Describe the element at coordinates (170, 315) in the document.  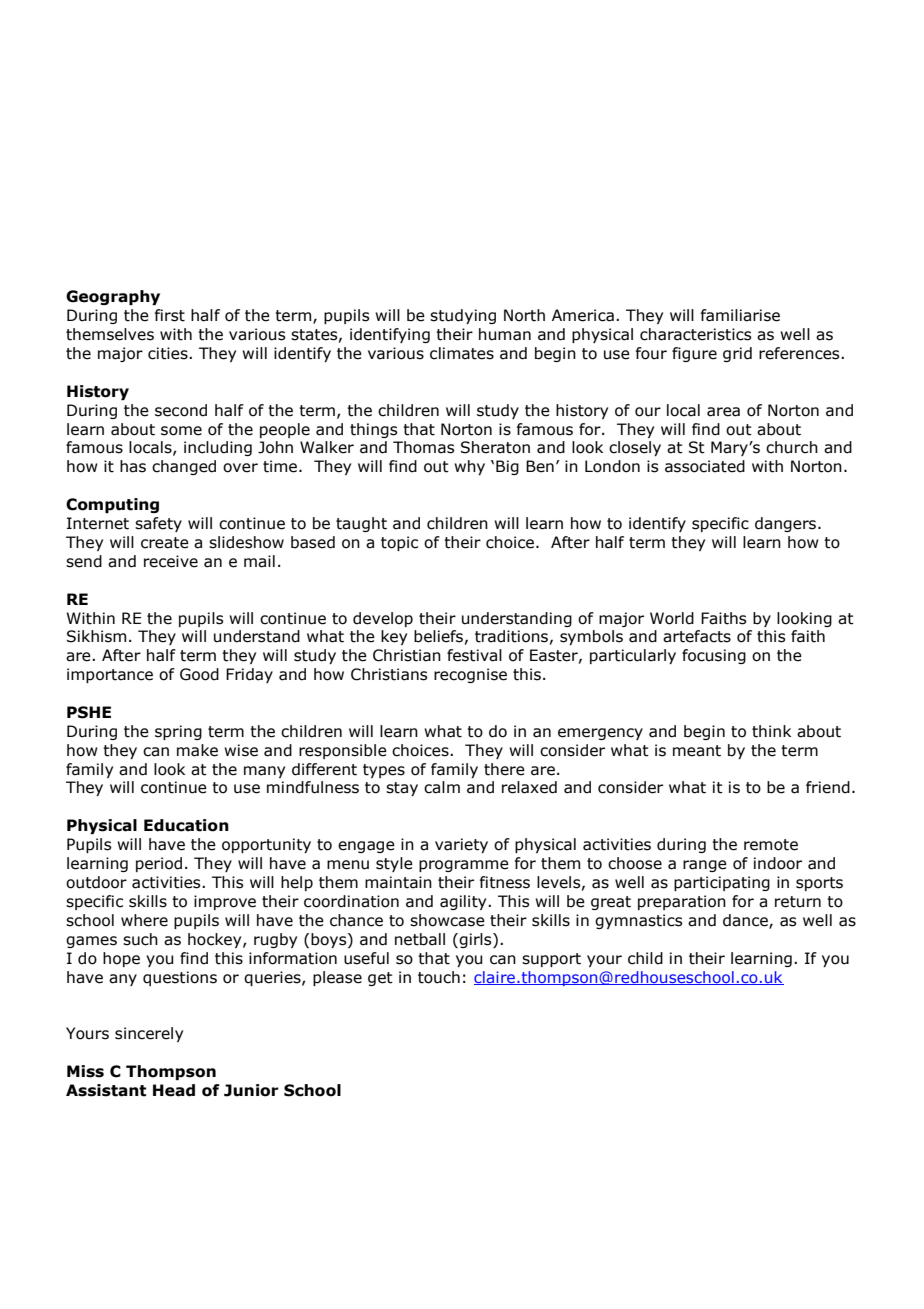
I see `first` at that location.
